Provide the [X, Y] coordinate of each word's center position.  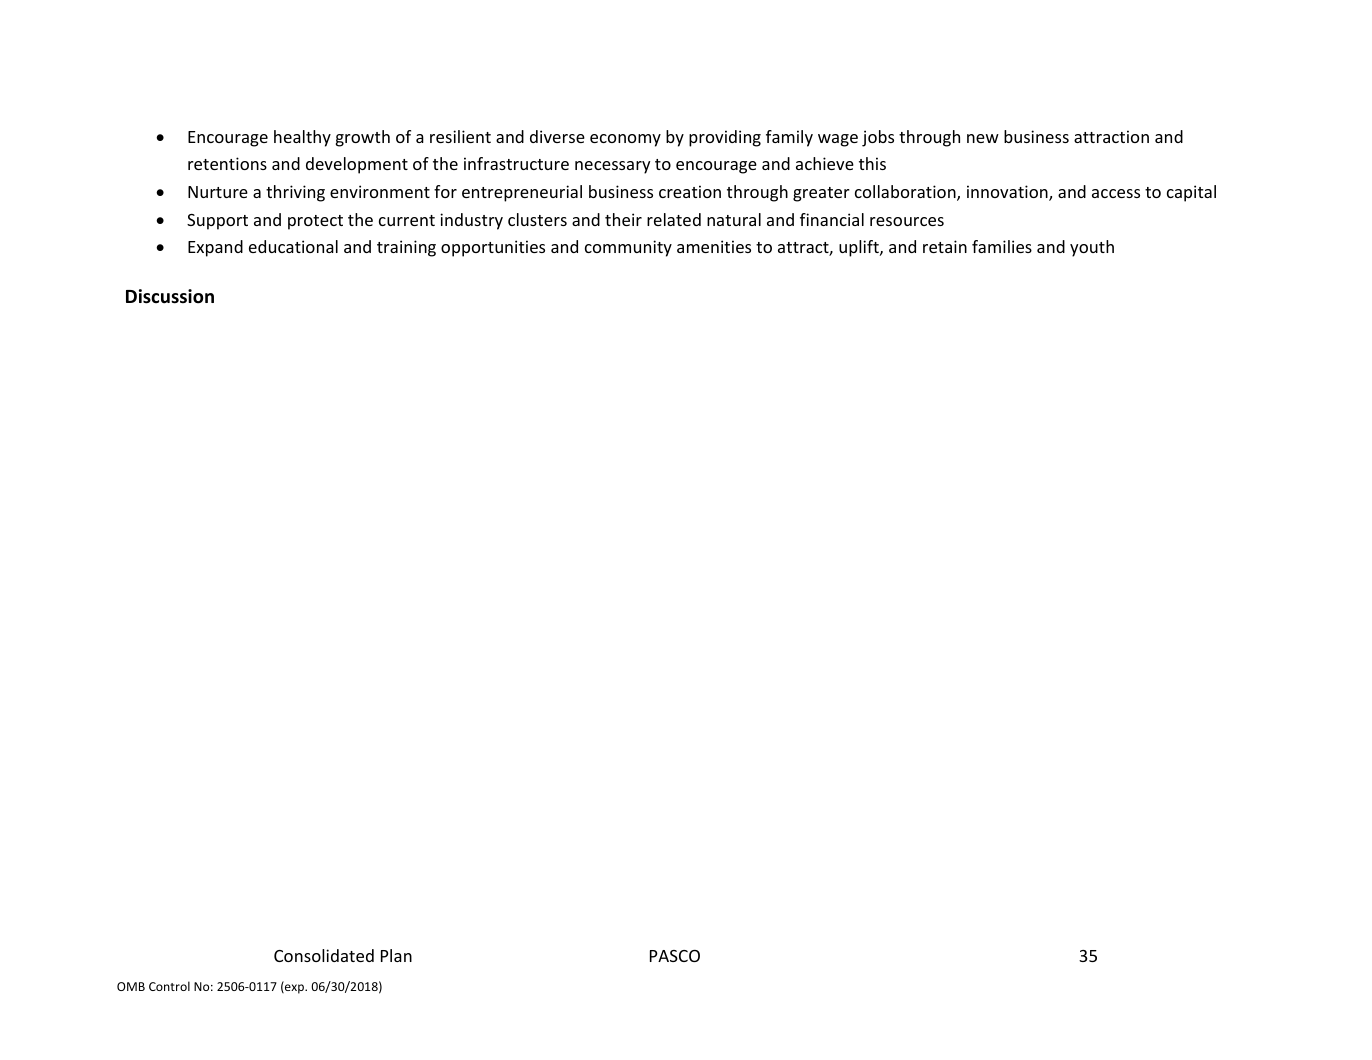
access [1116, 193]
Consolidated [324, 955]
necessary [612, 167]
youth [1092, 248]
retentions [227, 163]
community [628, 248]
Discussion [170, 296]
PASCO [675, 956]
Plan [396, 955]
